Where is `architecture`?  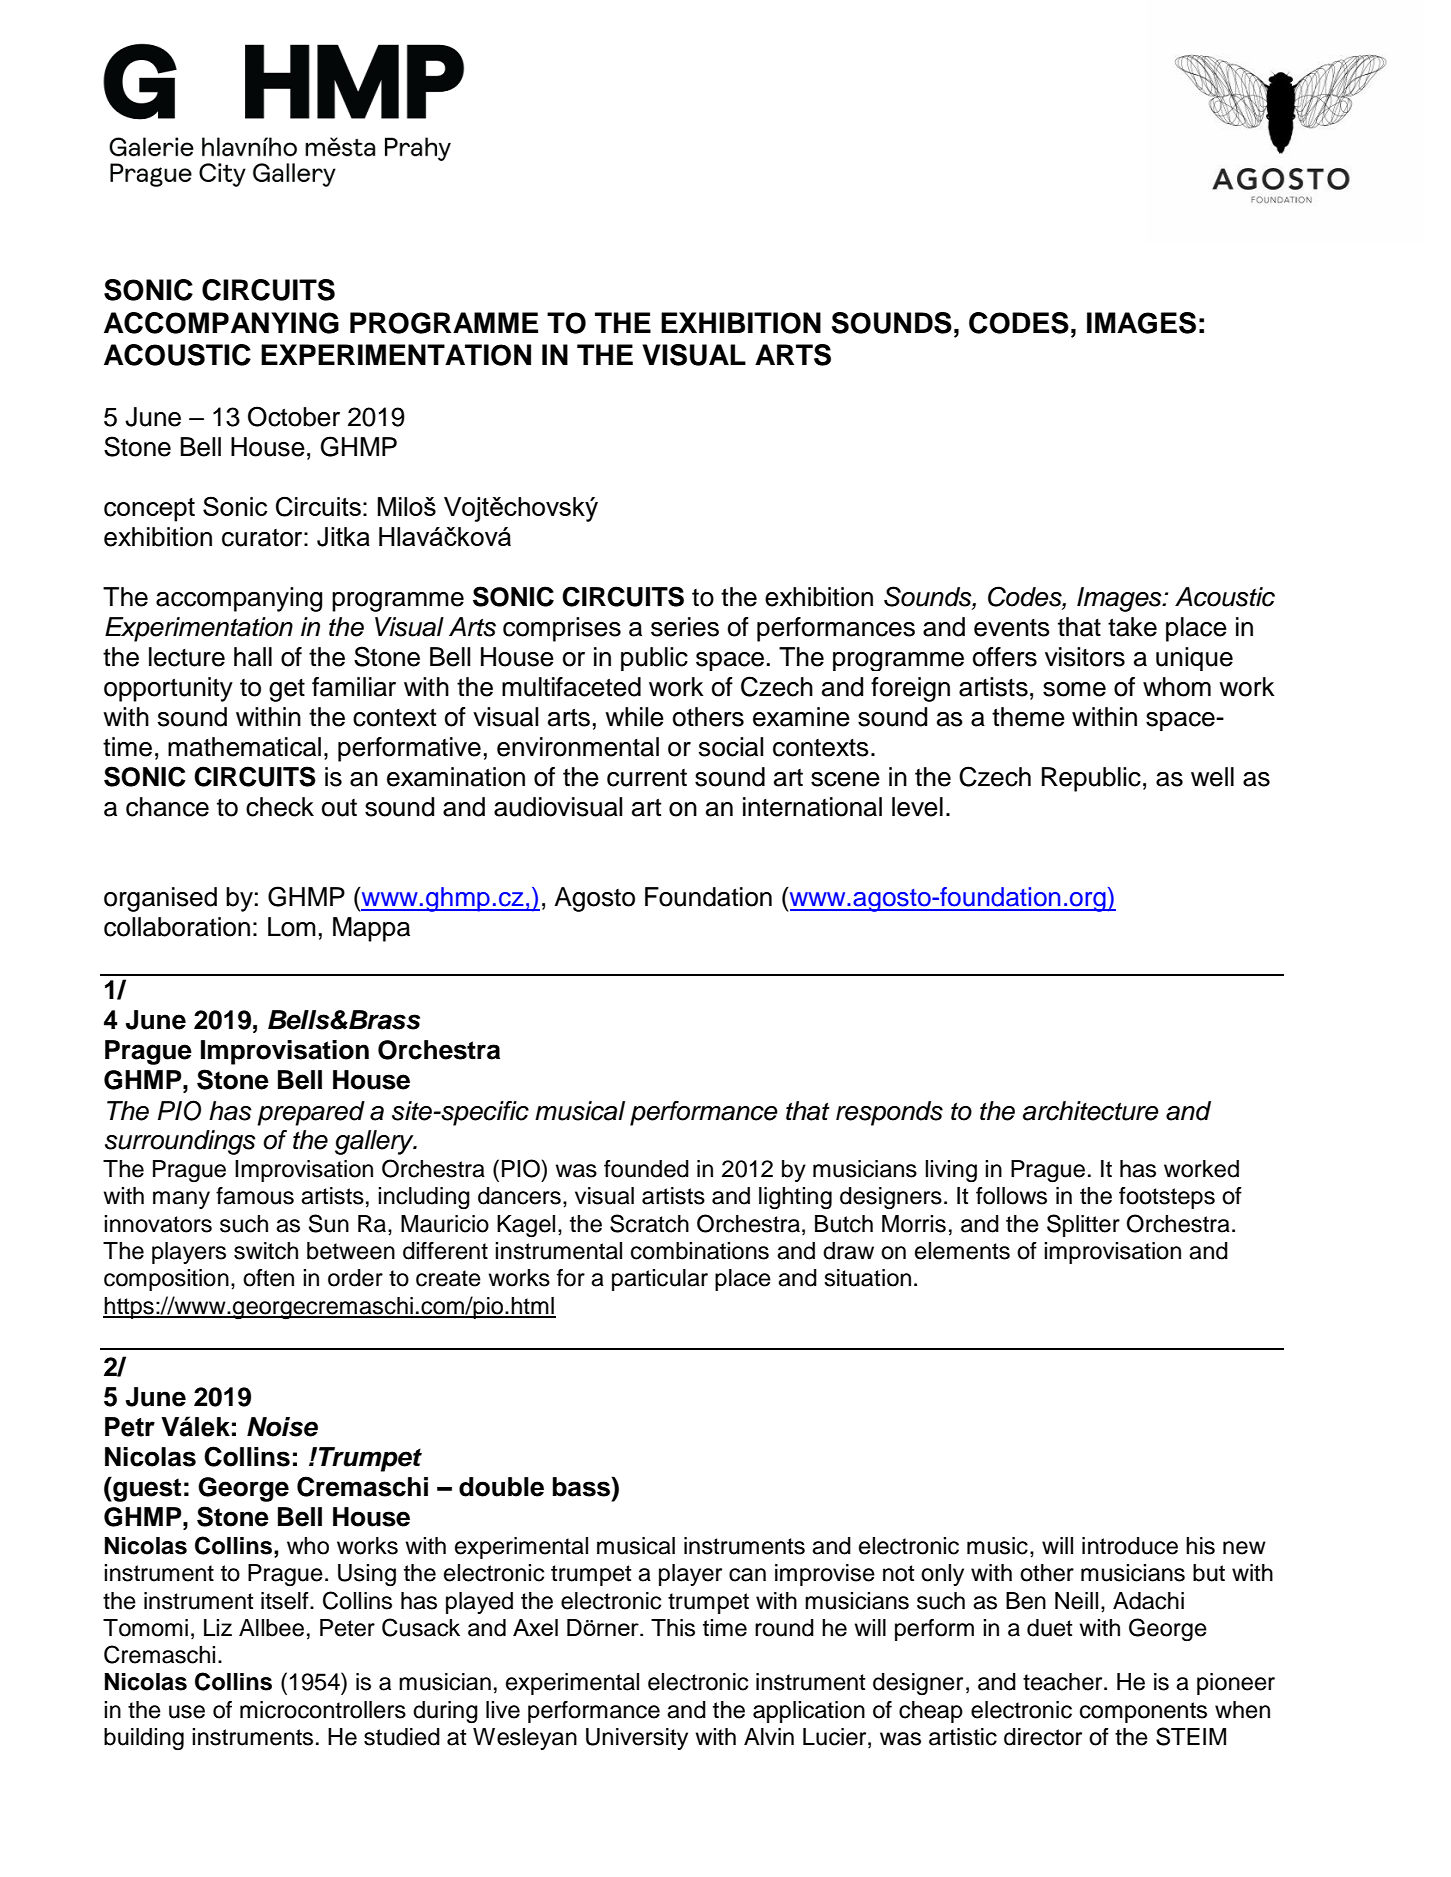 architecture is located at coordinates (1091, 1111).
